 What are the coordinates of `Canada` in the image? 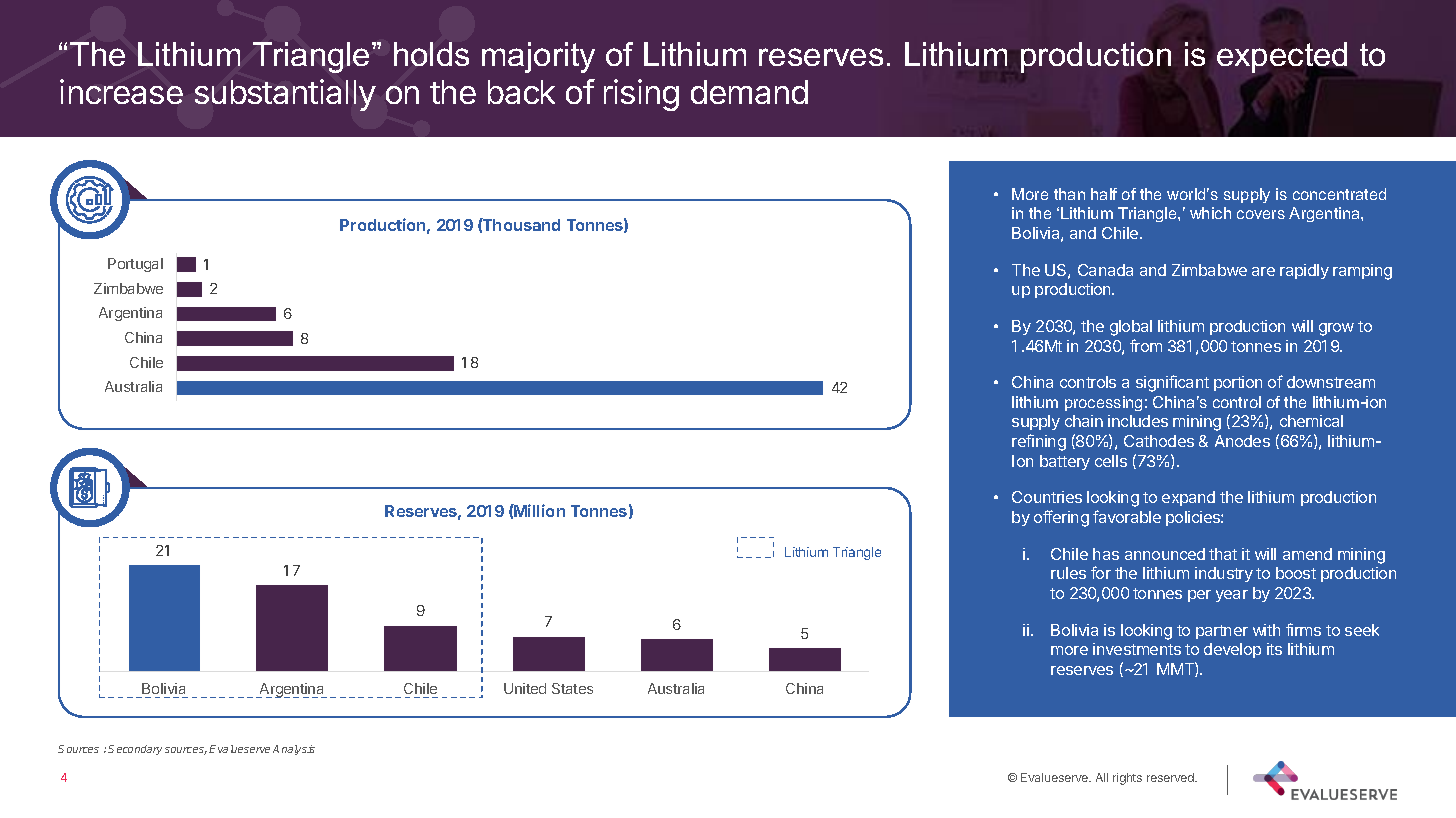 It's located at (1105, 270).
